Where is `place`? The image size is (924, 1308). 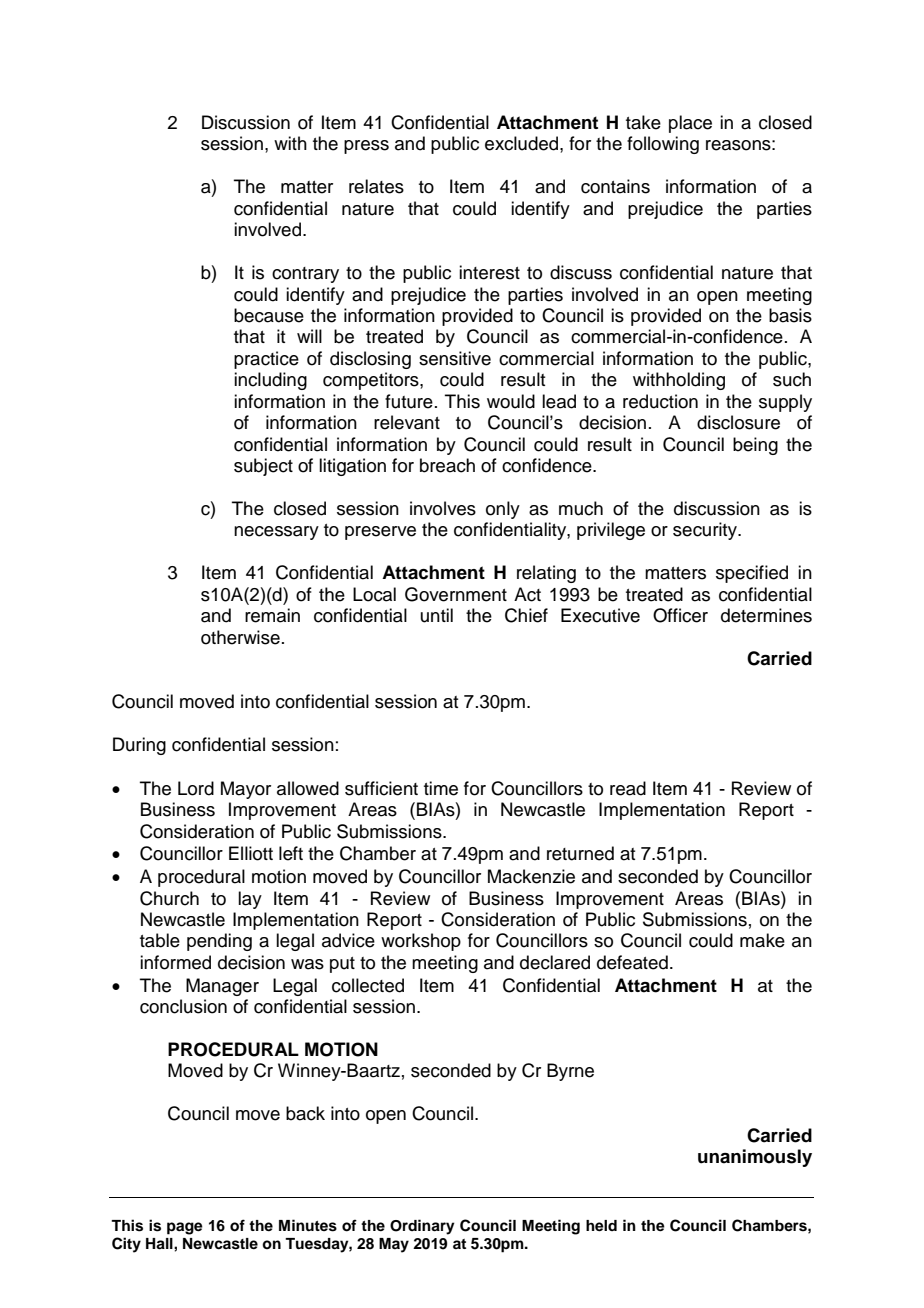
place is located at coordinates (690, 124).
